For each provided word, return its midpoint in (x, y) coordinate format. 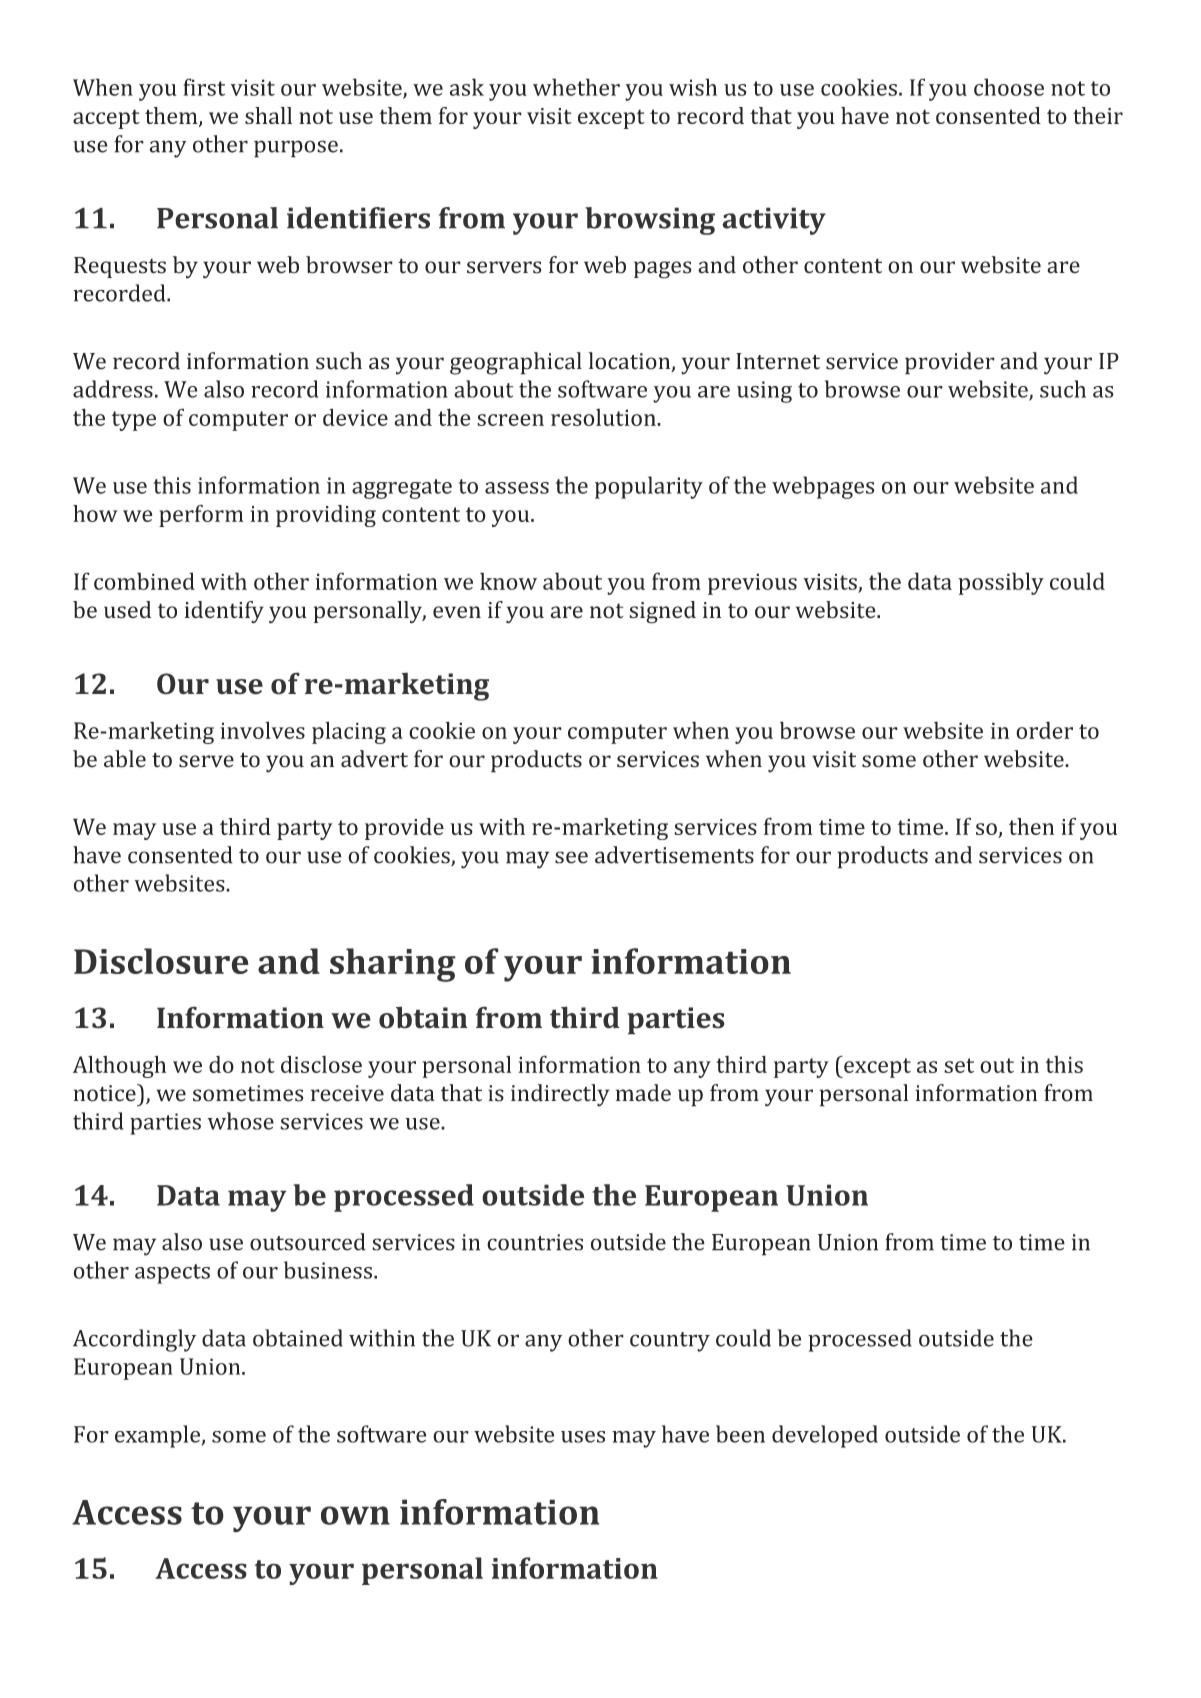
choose (1009, 87)
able (125, 759)
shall (268, 115)
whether (576, 87)
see (571, 857)
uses (583, 1437)
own (355, 1515)
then (1031, 826)
